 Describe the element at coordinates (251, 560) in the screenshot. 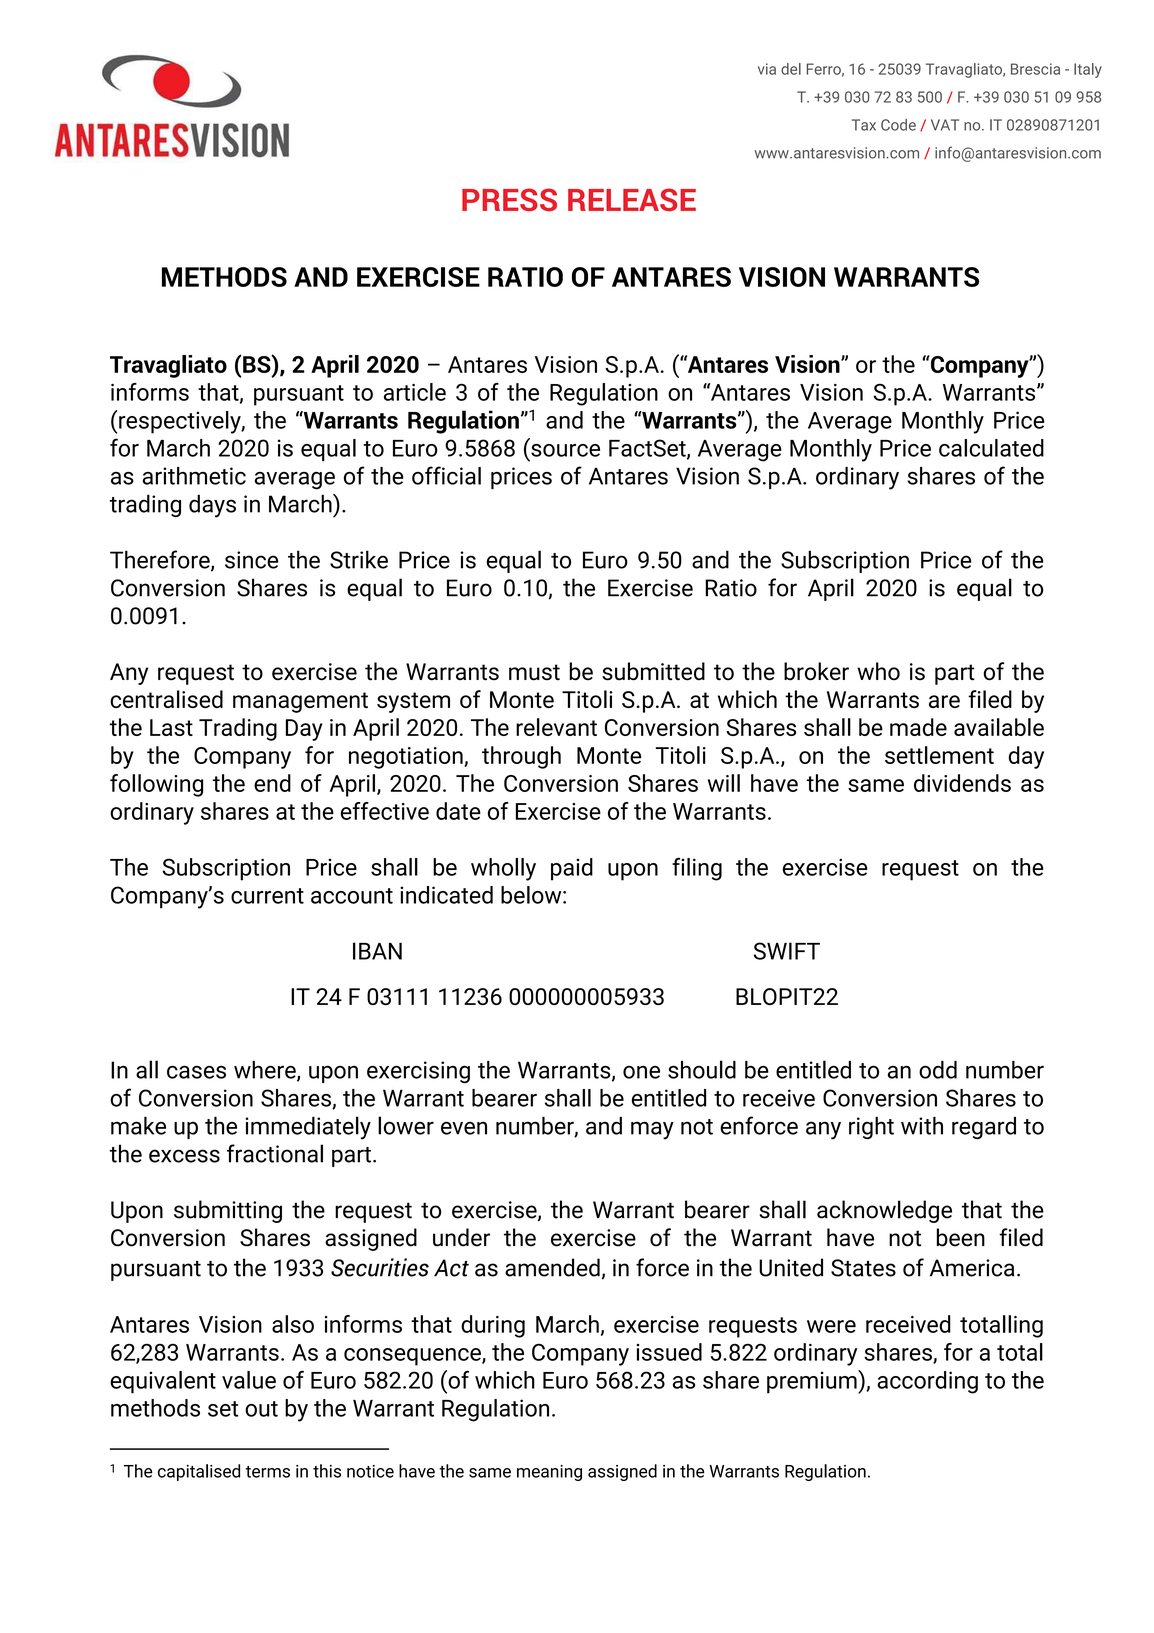

I see `since` at that location.
